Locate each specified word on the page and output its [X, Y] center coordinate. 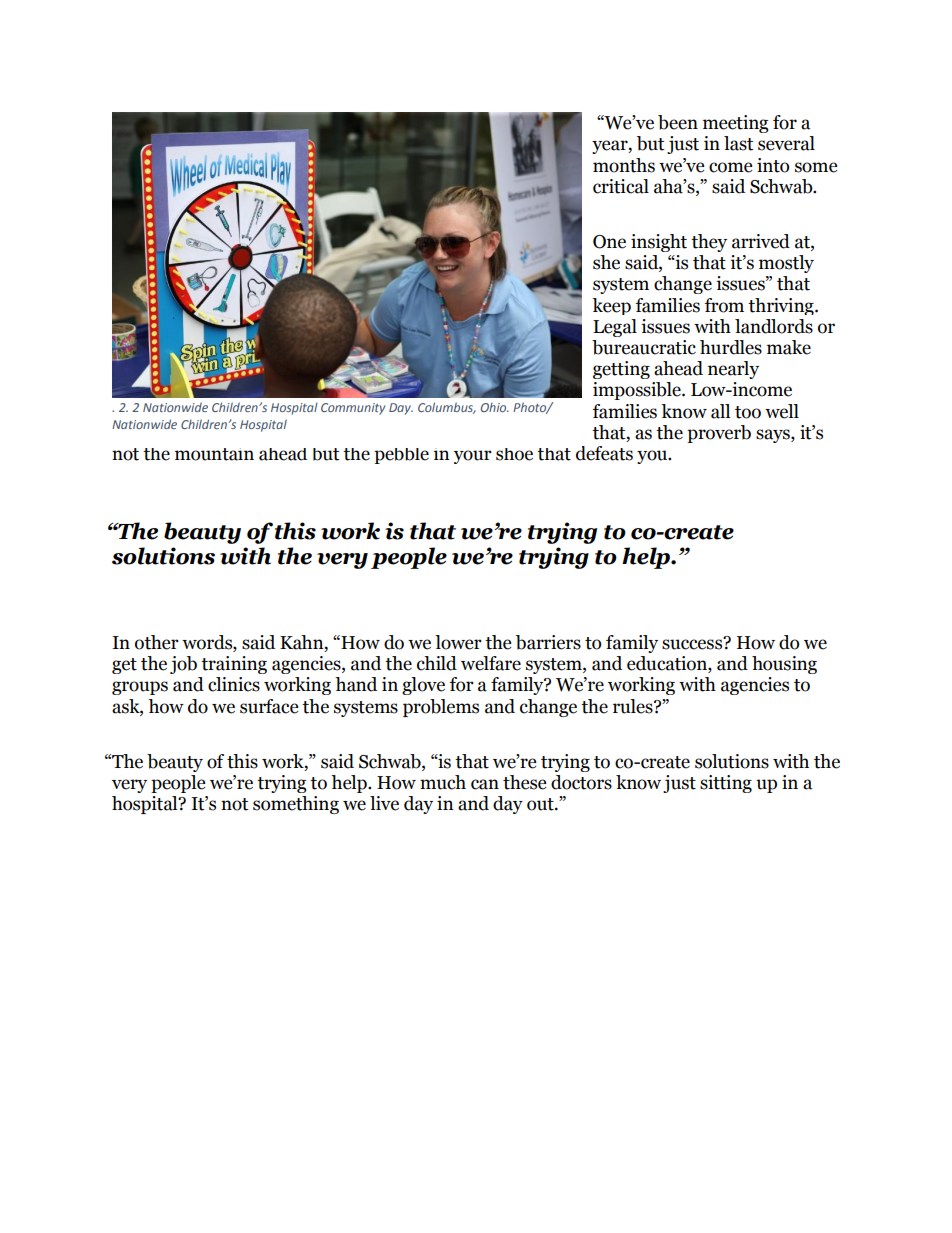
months [624, 165]
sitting [726, 784]
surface [269, 706]
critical [621, 186]
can [485, 784]
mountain [214, 454]
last [739, 143]
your [473, 457]
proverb [719, 434]
